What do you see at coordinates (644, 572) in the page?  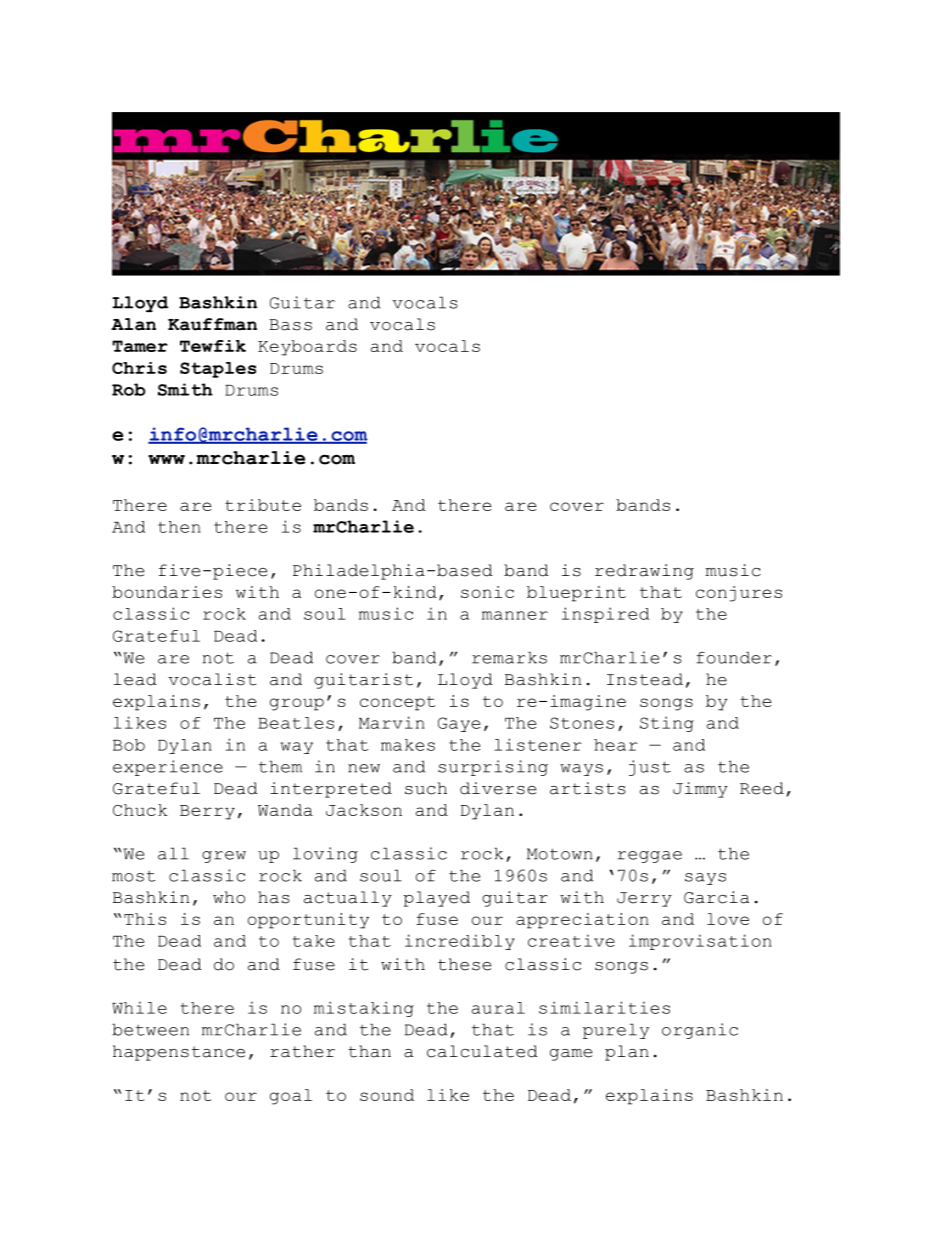 I see `redrawing` at bounding box center [644, 572].
